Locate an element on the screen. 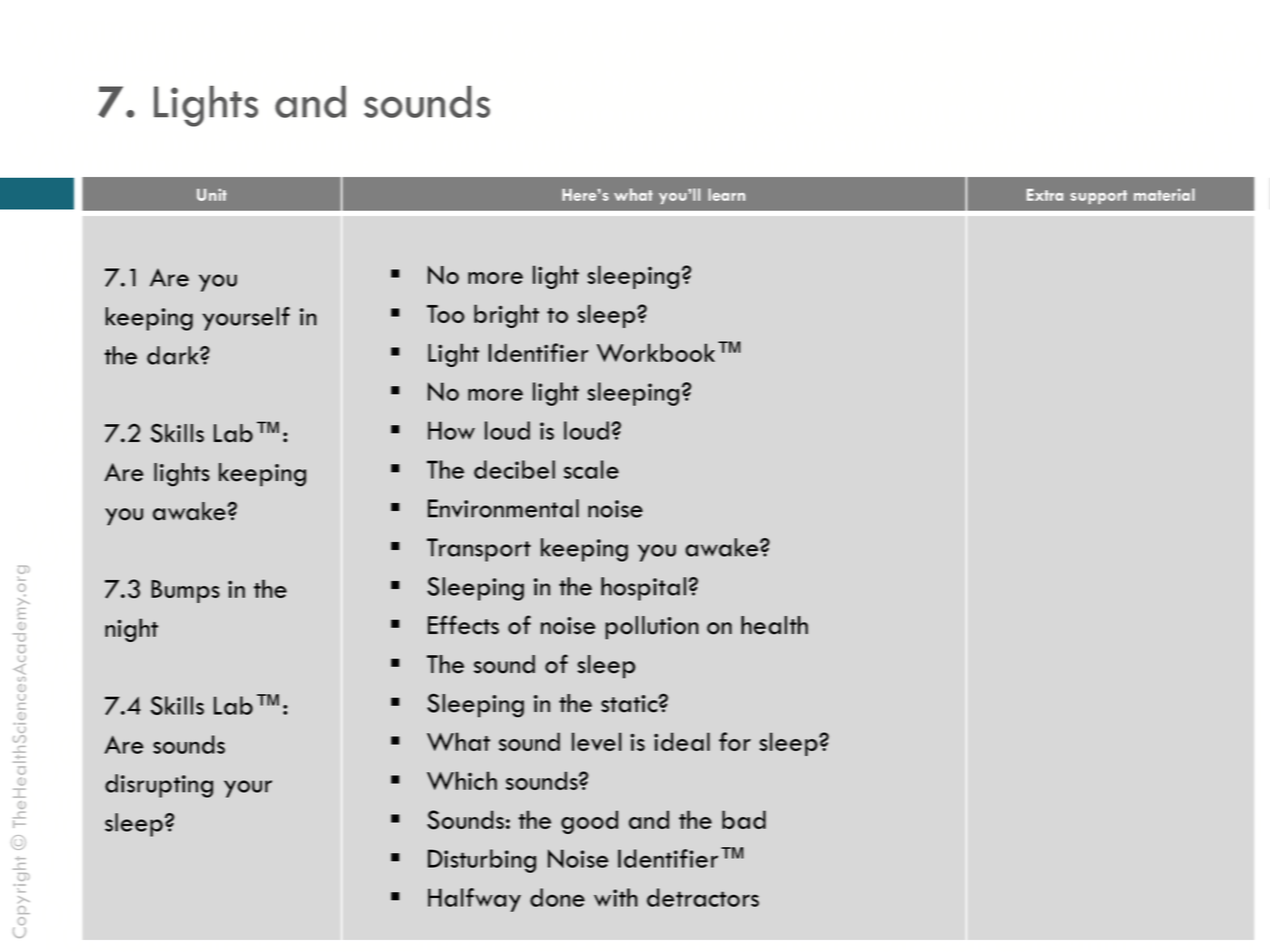 This screenshot has height=952, width=1270. Unit is located at coordinates (212, 194).
